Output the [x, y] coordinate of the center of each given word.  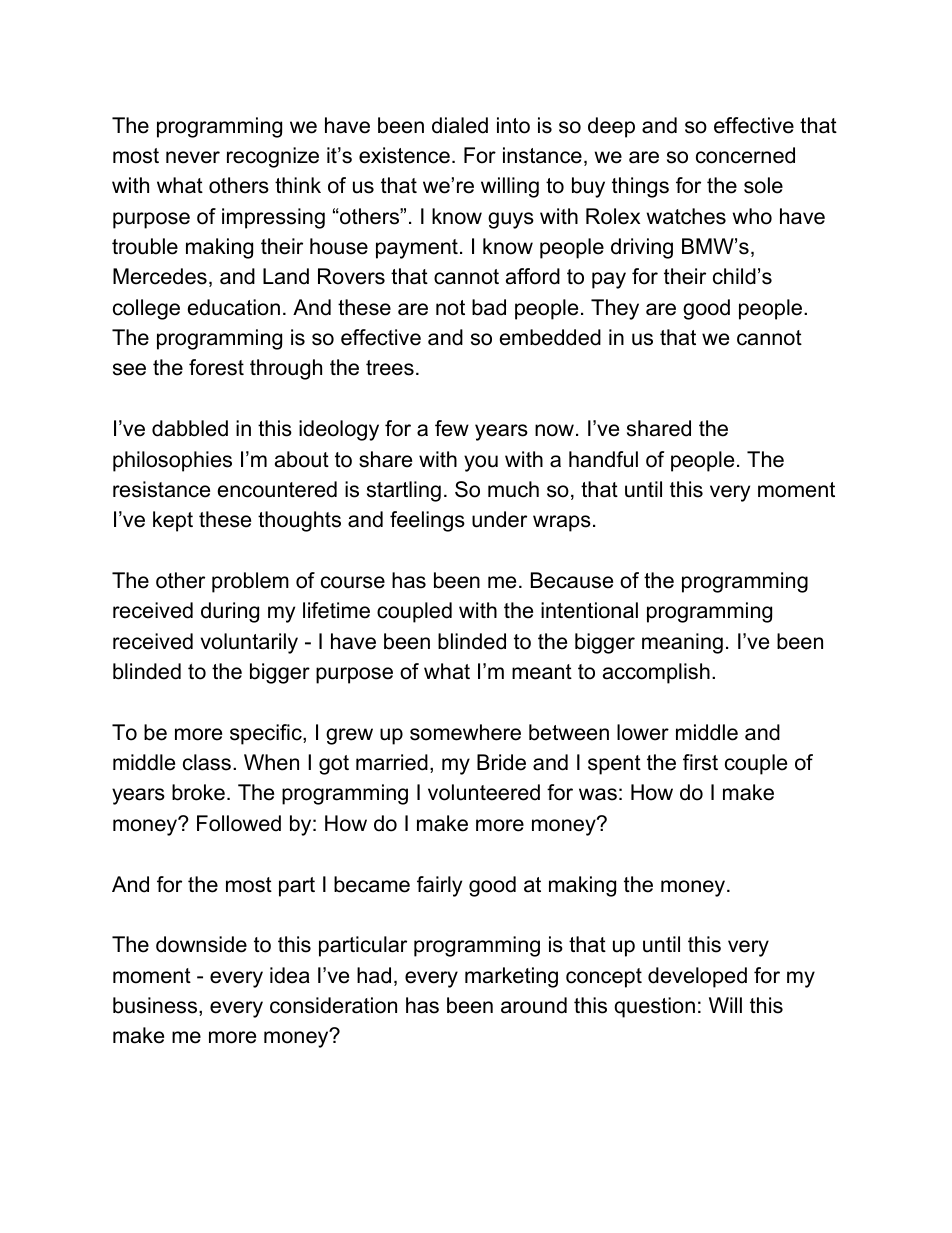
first [700, 762]
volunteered [484, 792]
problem [250, 582]
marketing [511, 977]
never [193, 157]
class [207, 762]
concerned [745, 155]
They [615, 309]
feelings [427, 521]
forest [216, 367]
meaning [682, 643]
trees [390, 368]
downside [201, 944]
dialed [460, 125]
